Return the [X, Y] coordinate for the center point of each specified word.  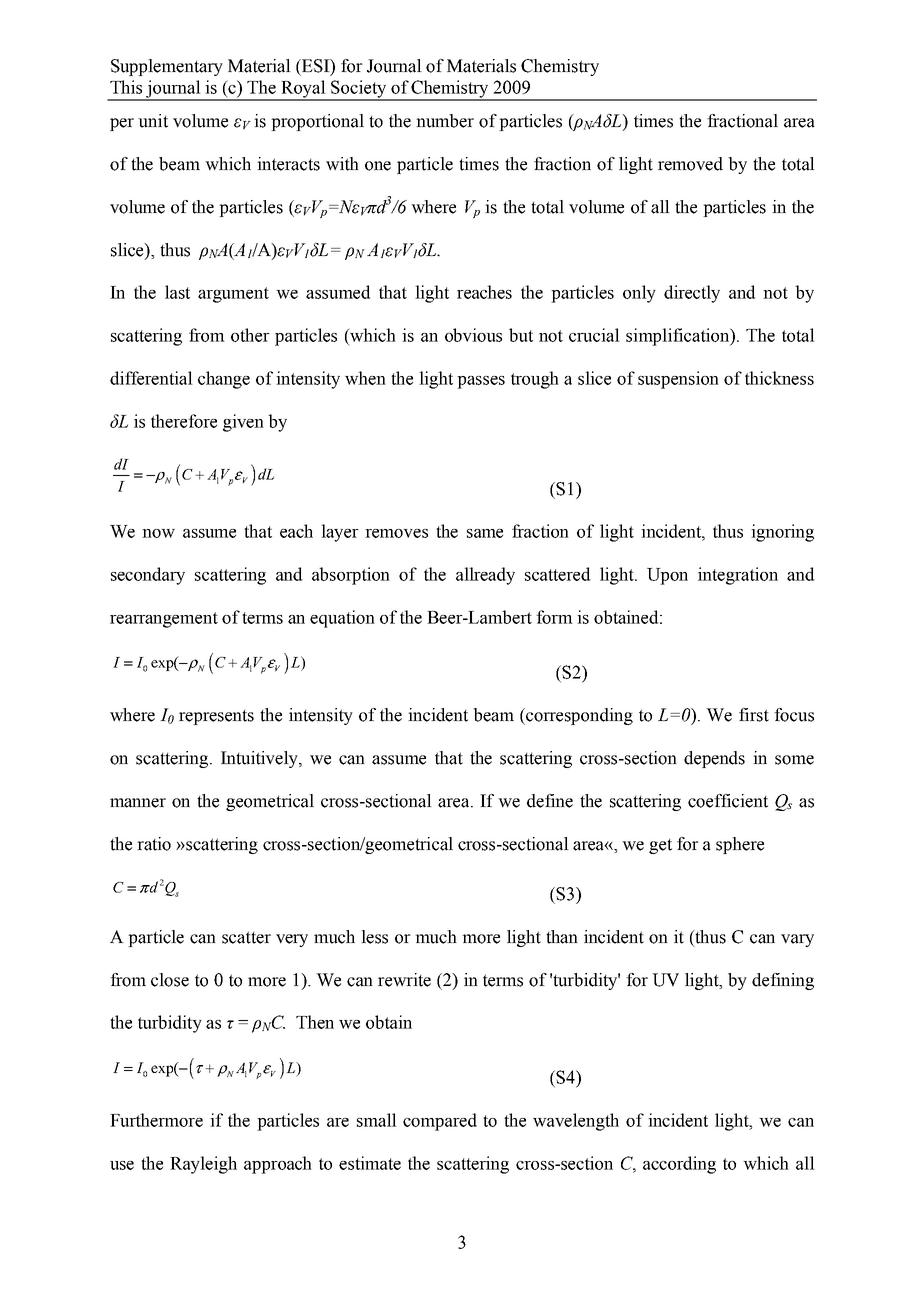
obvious [473, 335]
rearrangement [164, 620]
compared [440, 1122]
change [224, 380]
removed [690, 164]
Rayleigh [203, 1165]
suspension [678, 380]
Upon [667, 576]
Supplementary [167, 67]
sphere [740, 845]
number [445, 121]
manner [138, 803]
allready [485, 576]
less [374, 937]
